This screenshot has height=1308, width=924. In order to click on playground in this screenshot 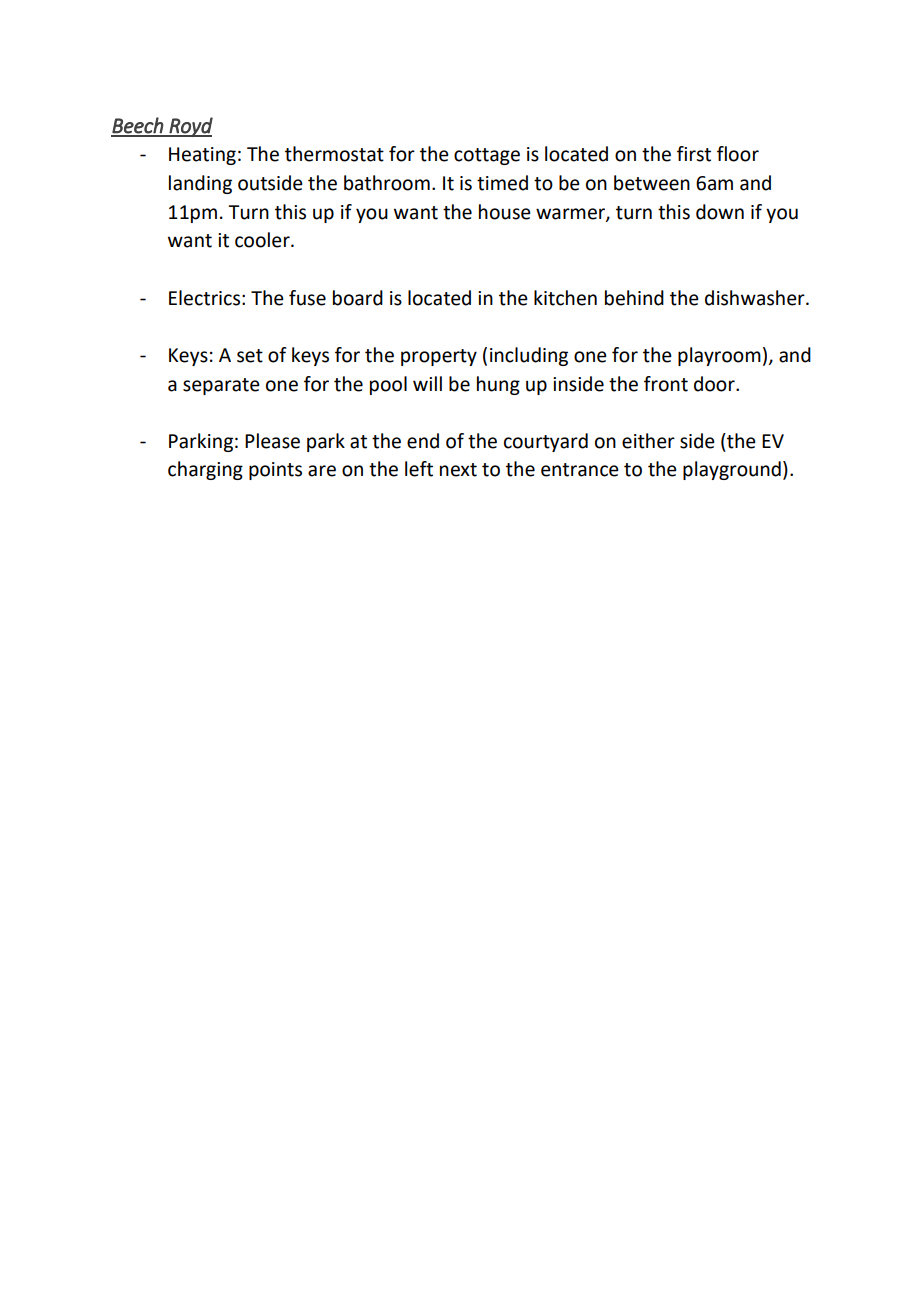, I will do `click(732, 470)`.
